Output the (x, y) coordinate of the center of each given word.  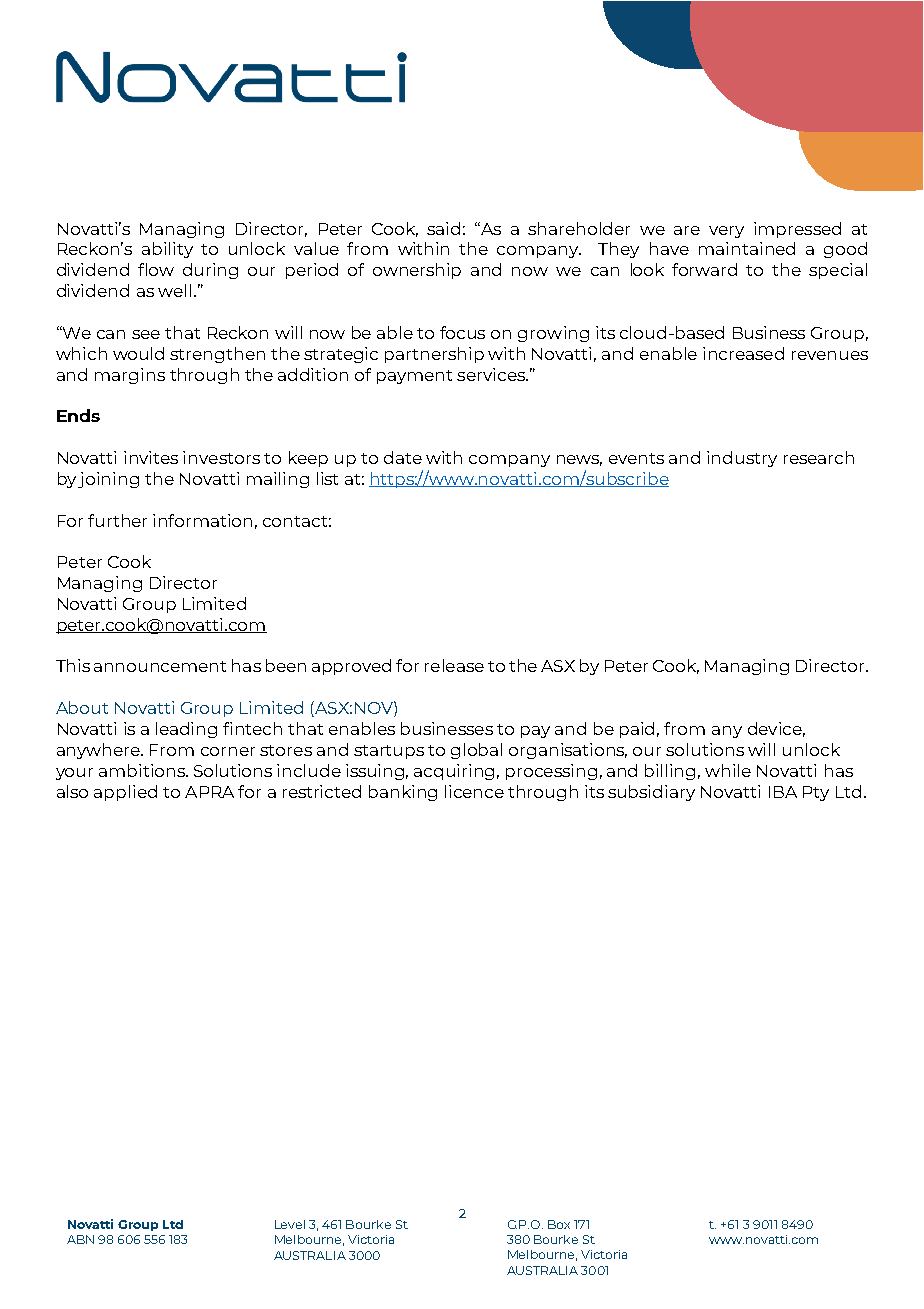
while (728, 770)
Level (290, 1224)
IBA (783, 792)
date (403, 457)
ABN (80, 1239)
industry (742, 459)
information (202, 520)
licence (474, 791)
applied (125, 793)
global (476, 751)
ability (167, 250)
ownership (417, 271)
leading (186, 730)
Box (559, 1224)
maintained (747, 248)
